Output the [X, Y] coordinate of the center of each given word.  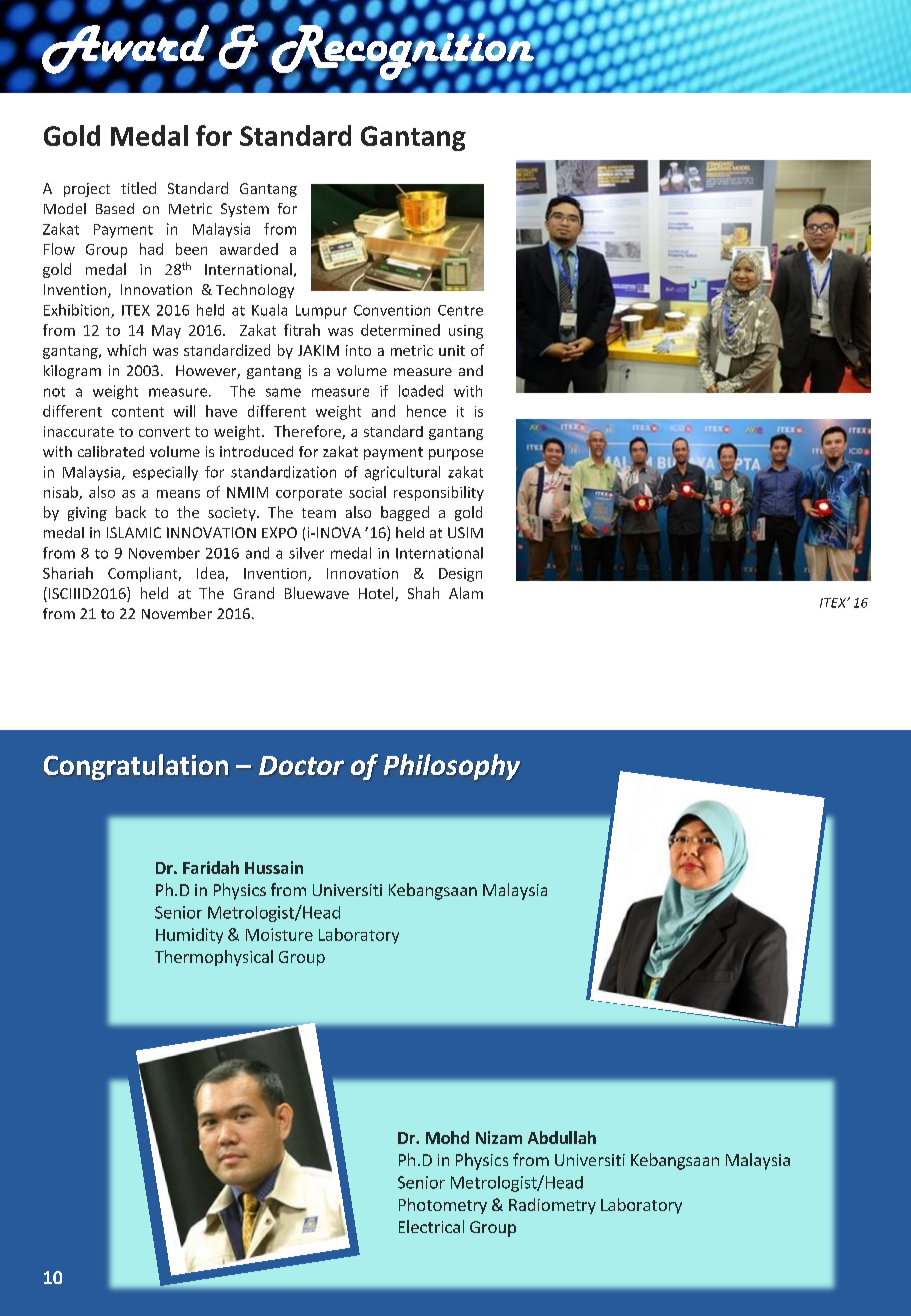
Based [115, 208]
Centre [460, 310]
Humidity [189, 936]
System [245, 210]
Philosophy [452, 767]
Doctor [301, 765]
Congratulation [136, 767]
